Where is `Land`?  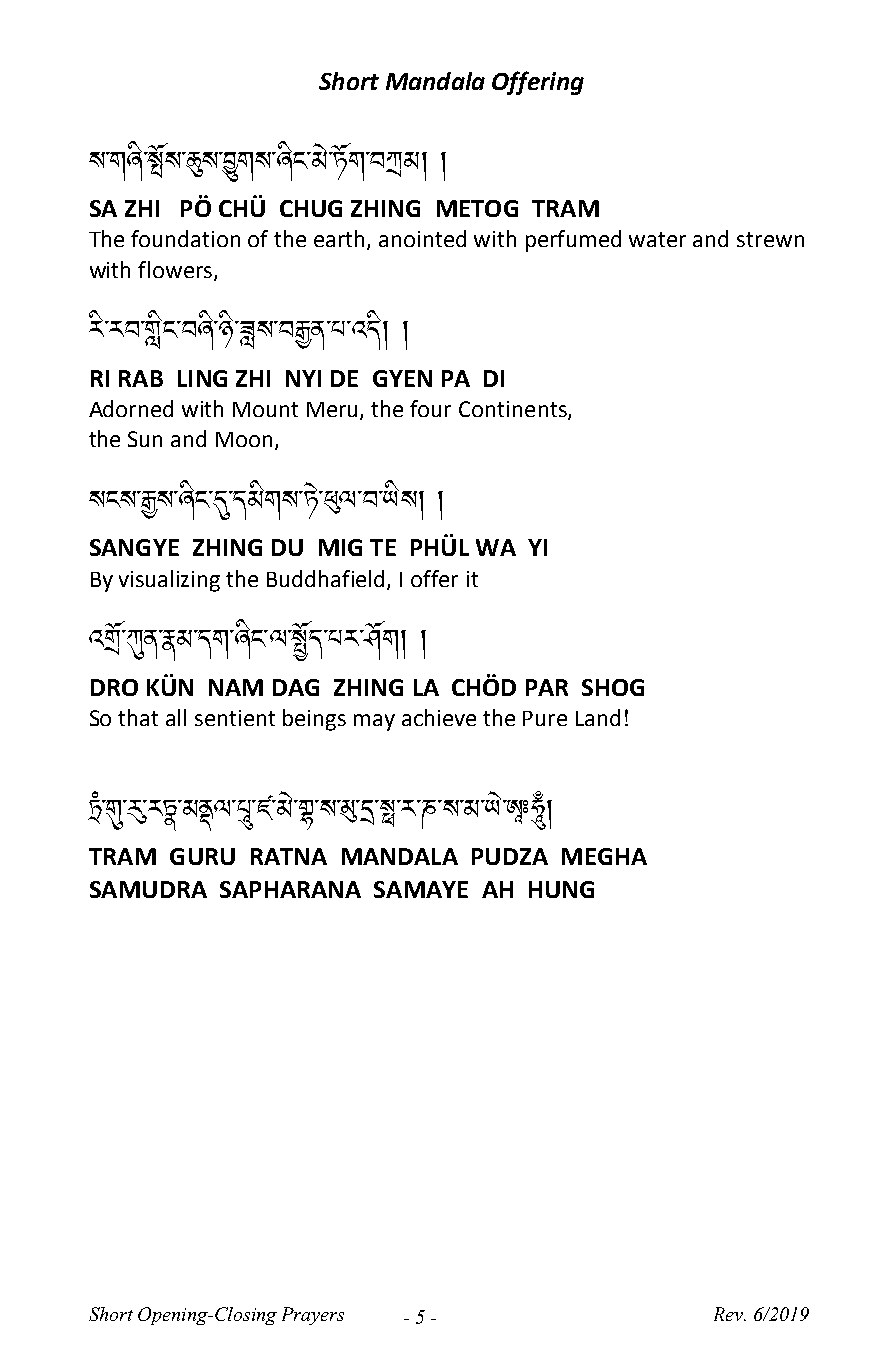 Land is located at coordinates (598, 717).
